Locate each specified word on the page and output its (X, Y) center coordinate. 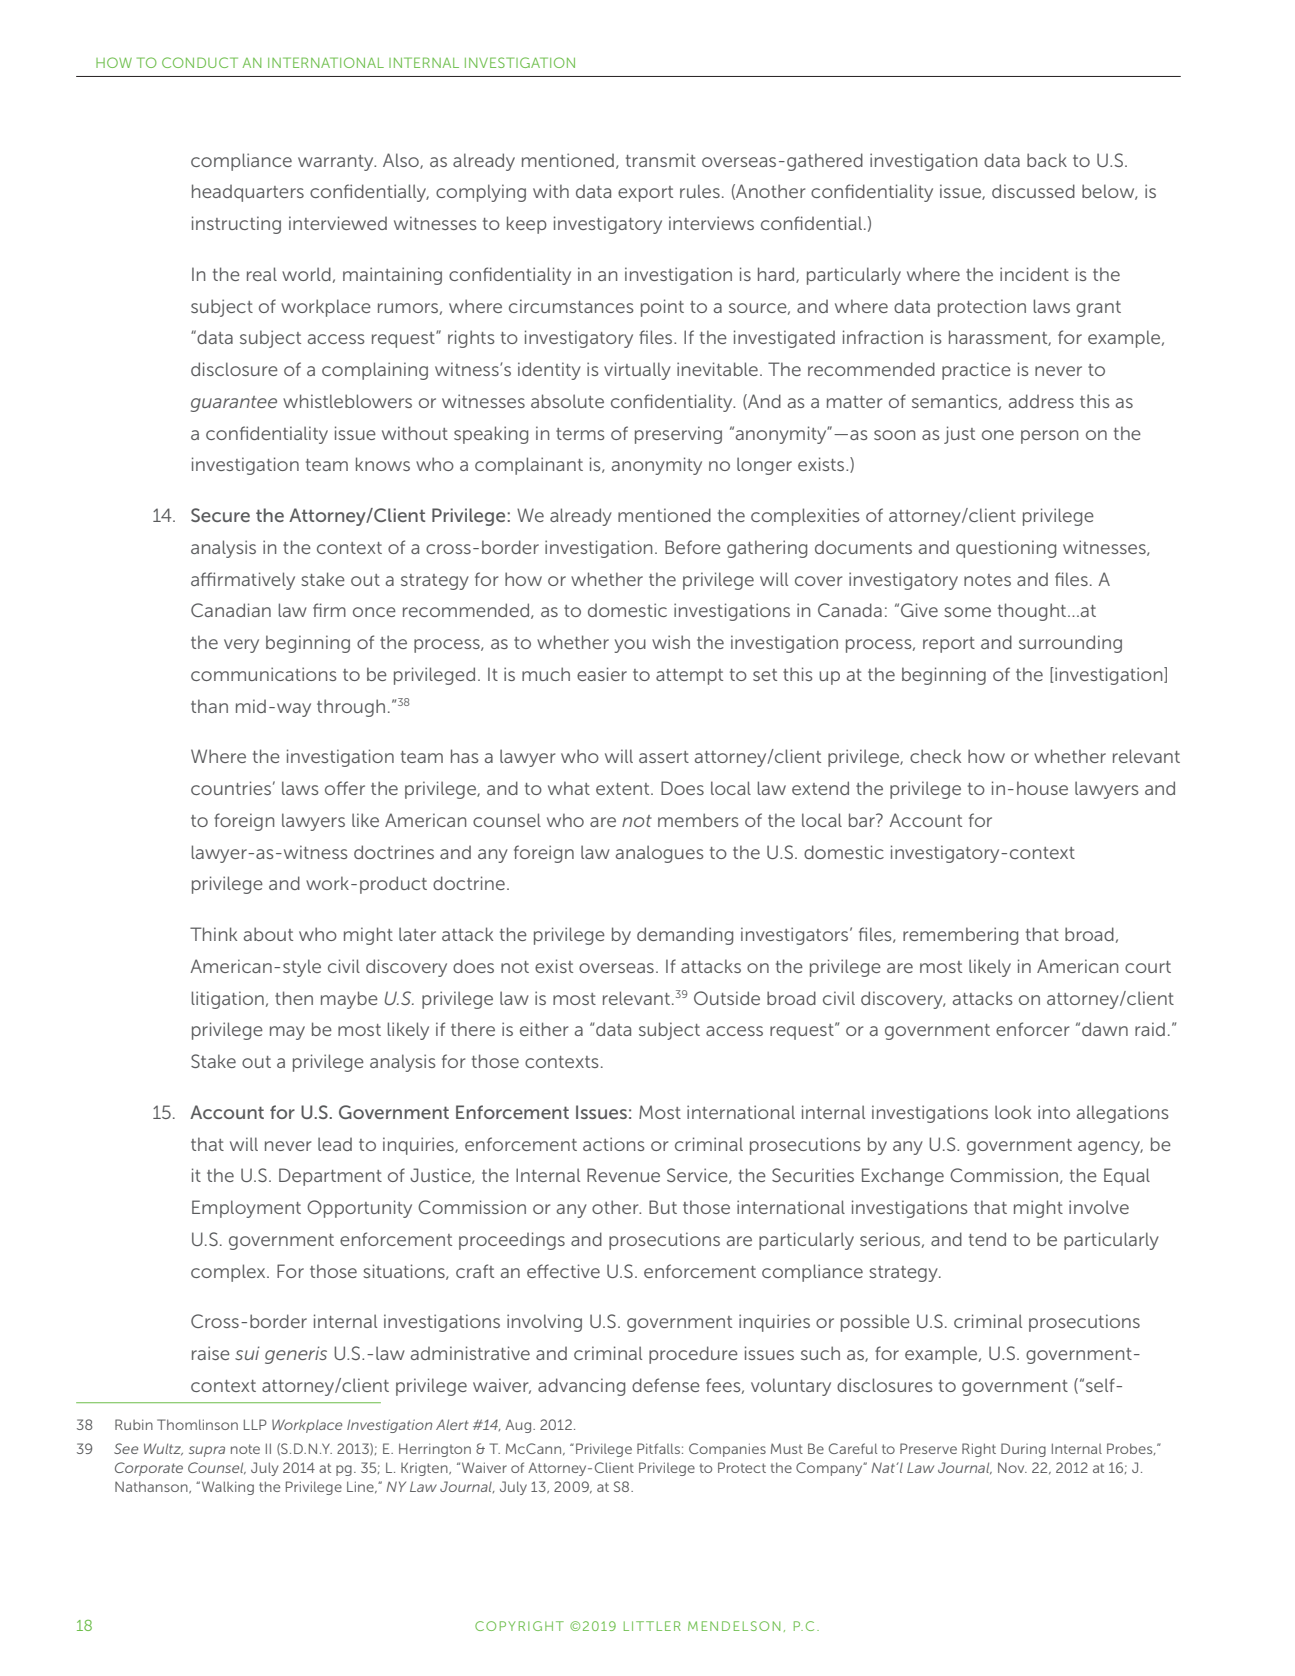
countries (231, 788)
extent (624, 789)
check (935, 756)
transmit (661, 160)
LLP (255, 1424)
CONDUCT (200, 62)
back (1047, 160)
